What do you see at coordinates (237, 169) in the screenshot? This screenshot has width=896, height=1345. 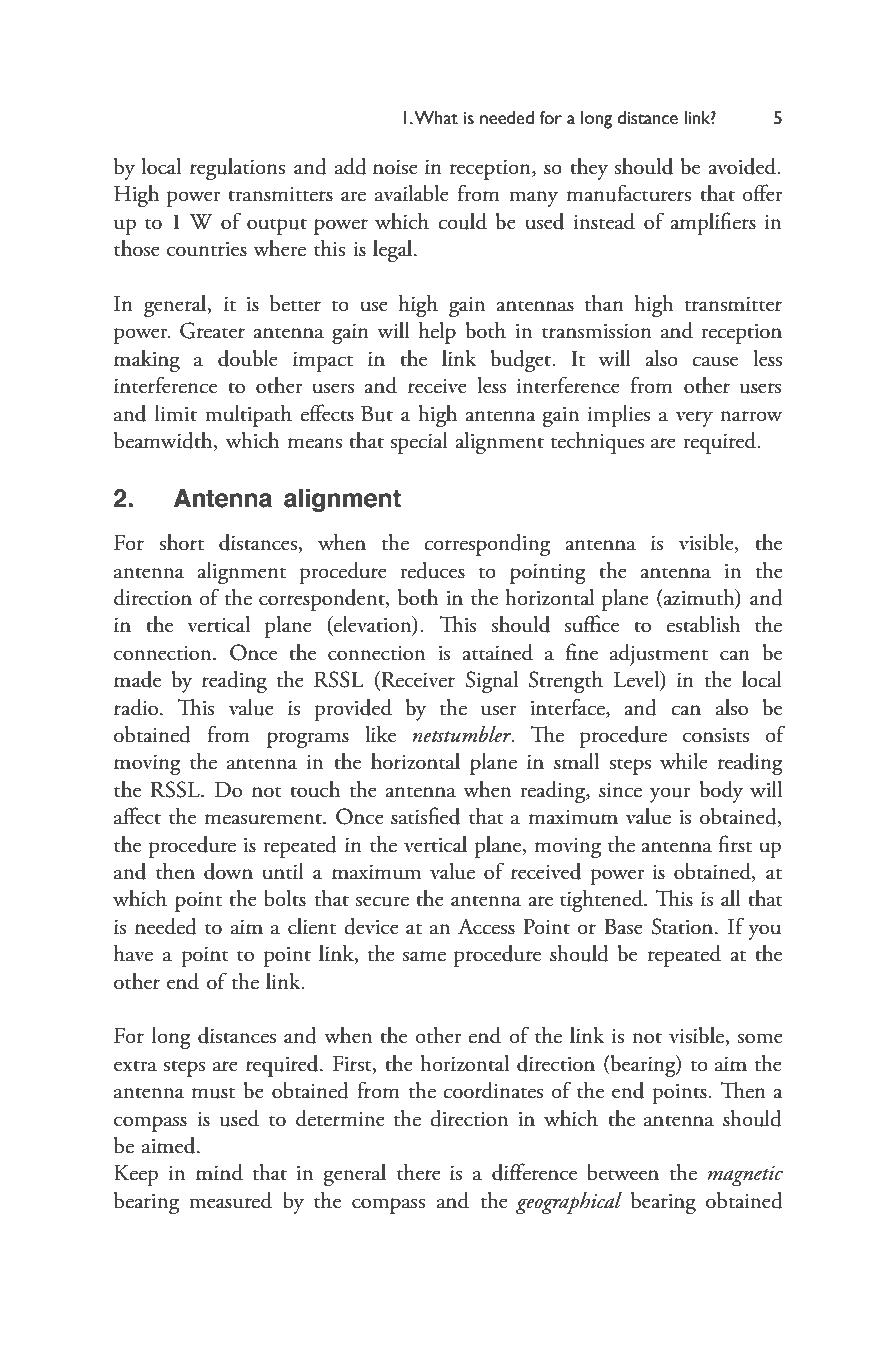 I see `regulations` at bounding box center [237, 169].
